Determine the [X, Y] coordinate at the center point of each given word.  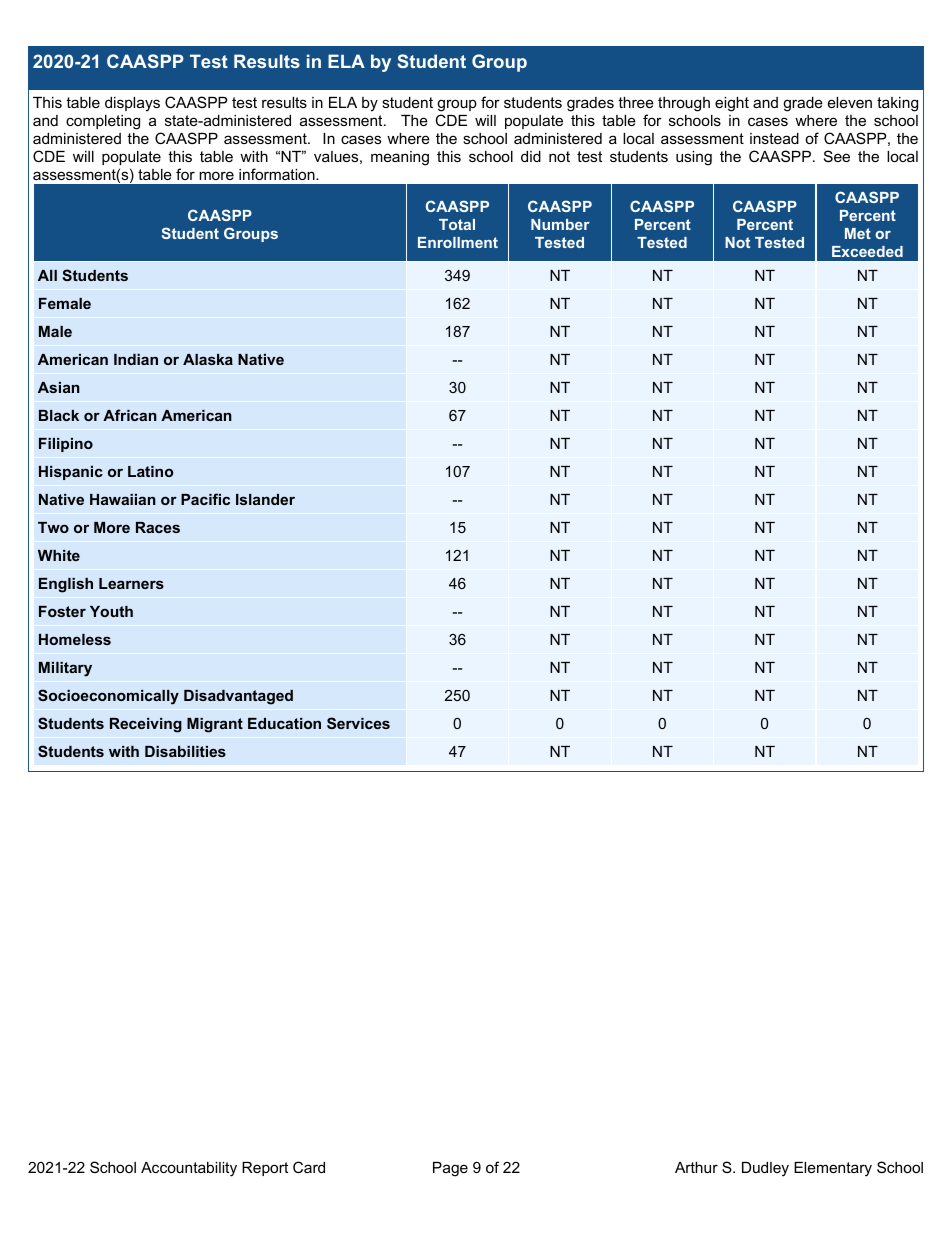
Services [358, 723]
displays [132, 104]
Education [284, 723]
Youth [111, 611]
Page [450, 1169]
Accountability [189, 1169]
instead [774, 138]
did [531, 156]
